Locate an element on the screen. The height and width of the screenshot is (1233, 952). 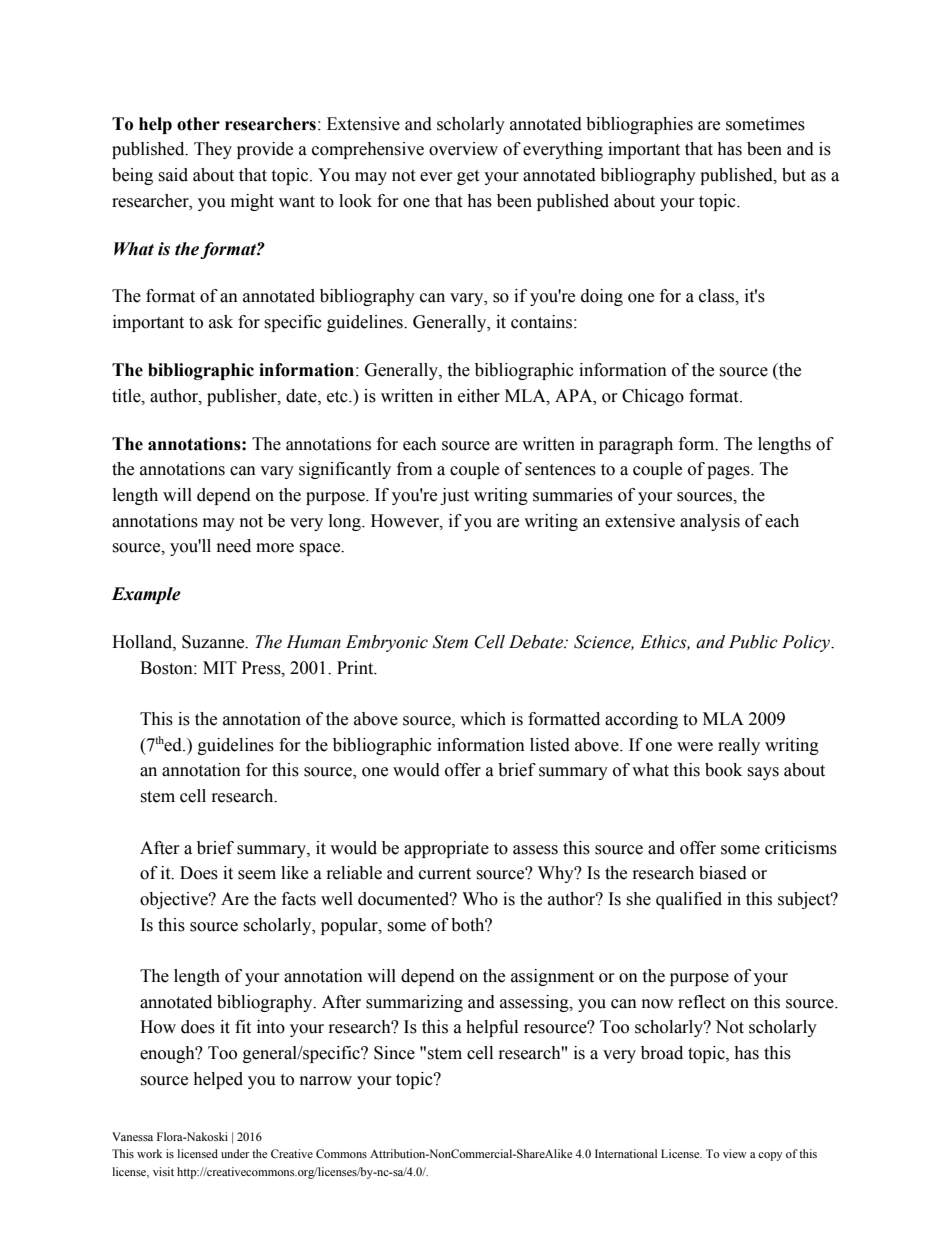
seem is located at coordinates (257, 875).
